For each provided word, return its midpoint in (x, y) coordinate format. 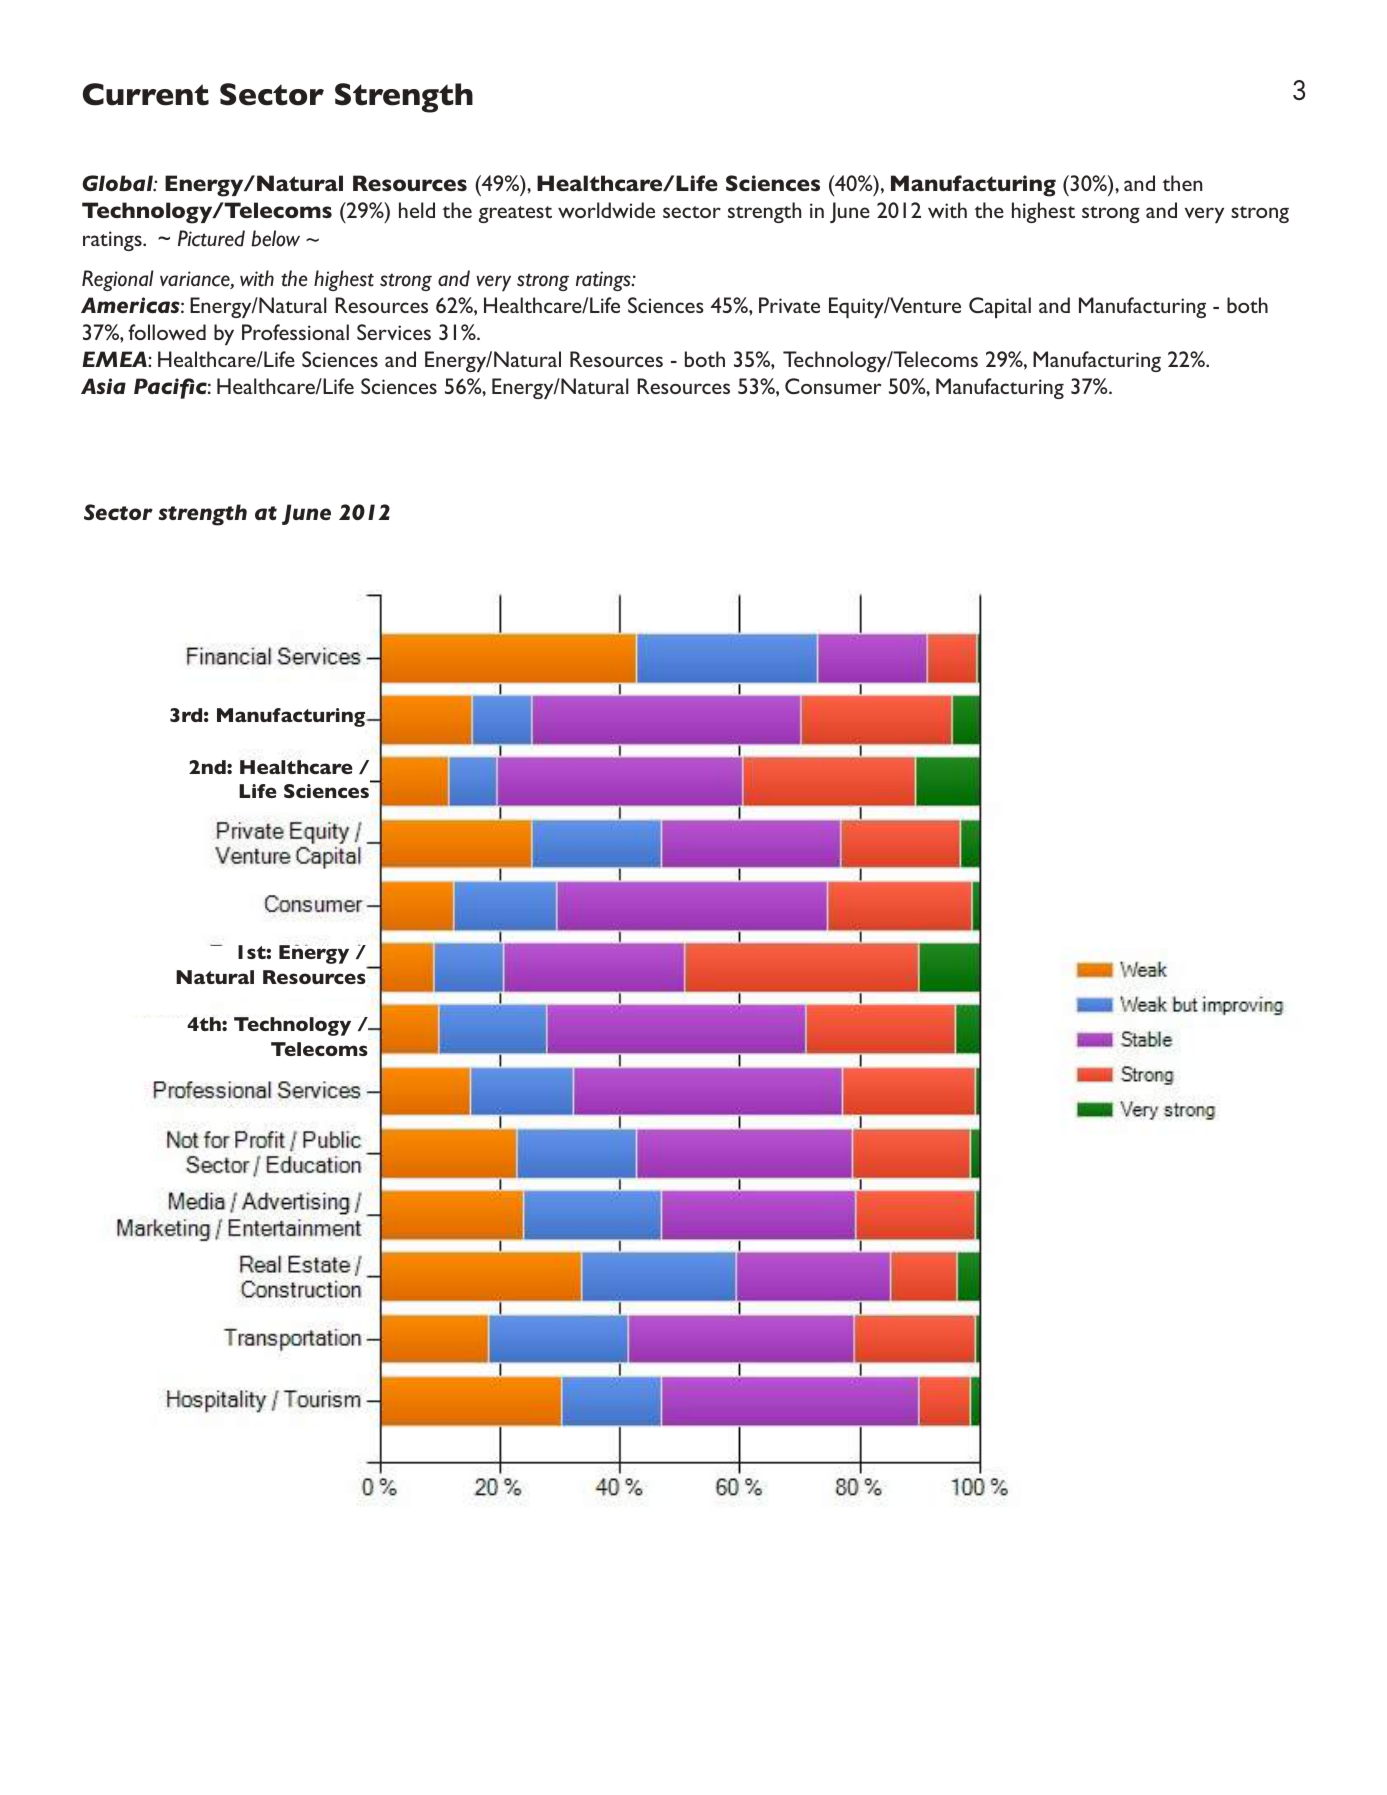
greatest (515, 214)
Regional (118, 280)
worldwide (606, 210)
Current (146, 94)
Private (789, 305)
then (1182, 183)
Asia (103, 386)
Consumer (833, 386)
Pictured (211, 238)
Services (394, 332)
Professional (295, 332)
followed (167, 332)
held (417, 210)
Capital (1000, 307)
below (275, 238)
